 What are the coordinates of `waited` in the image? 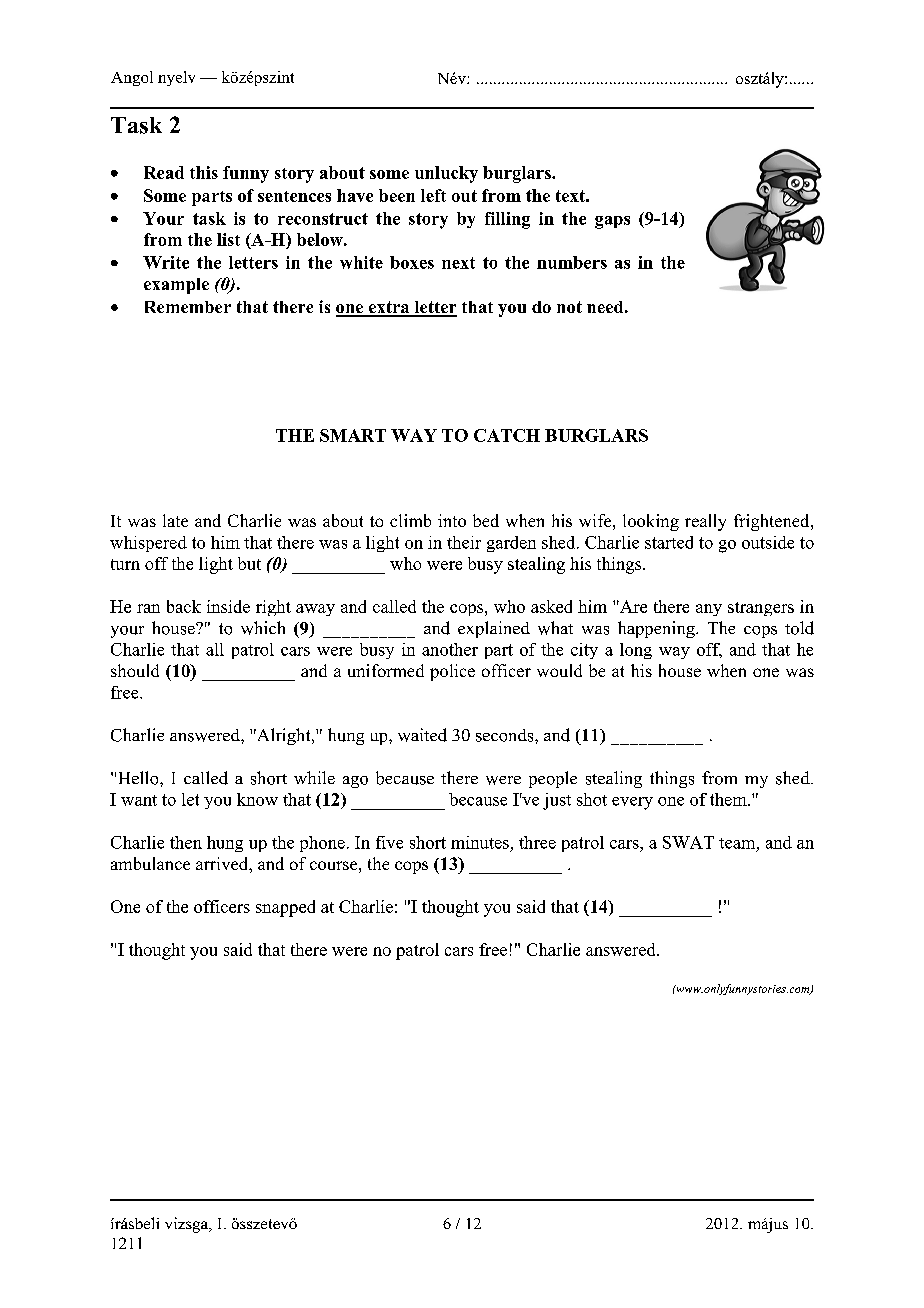 It's located at (422, 735).
